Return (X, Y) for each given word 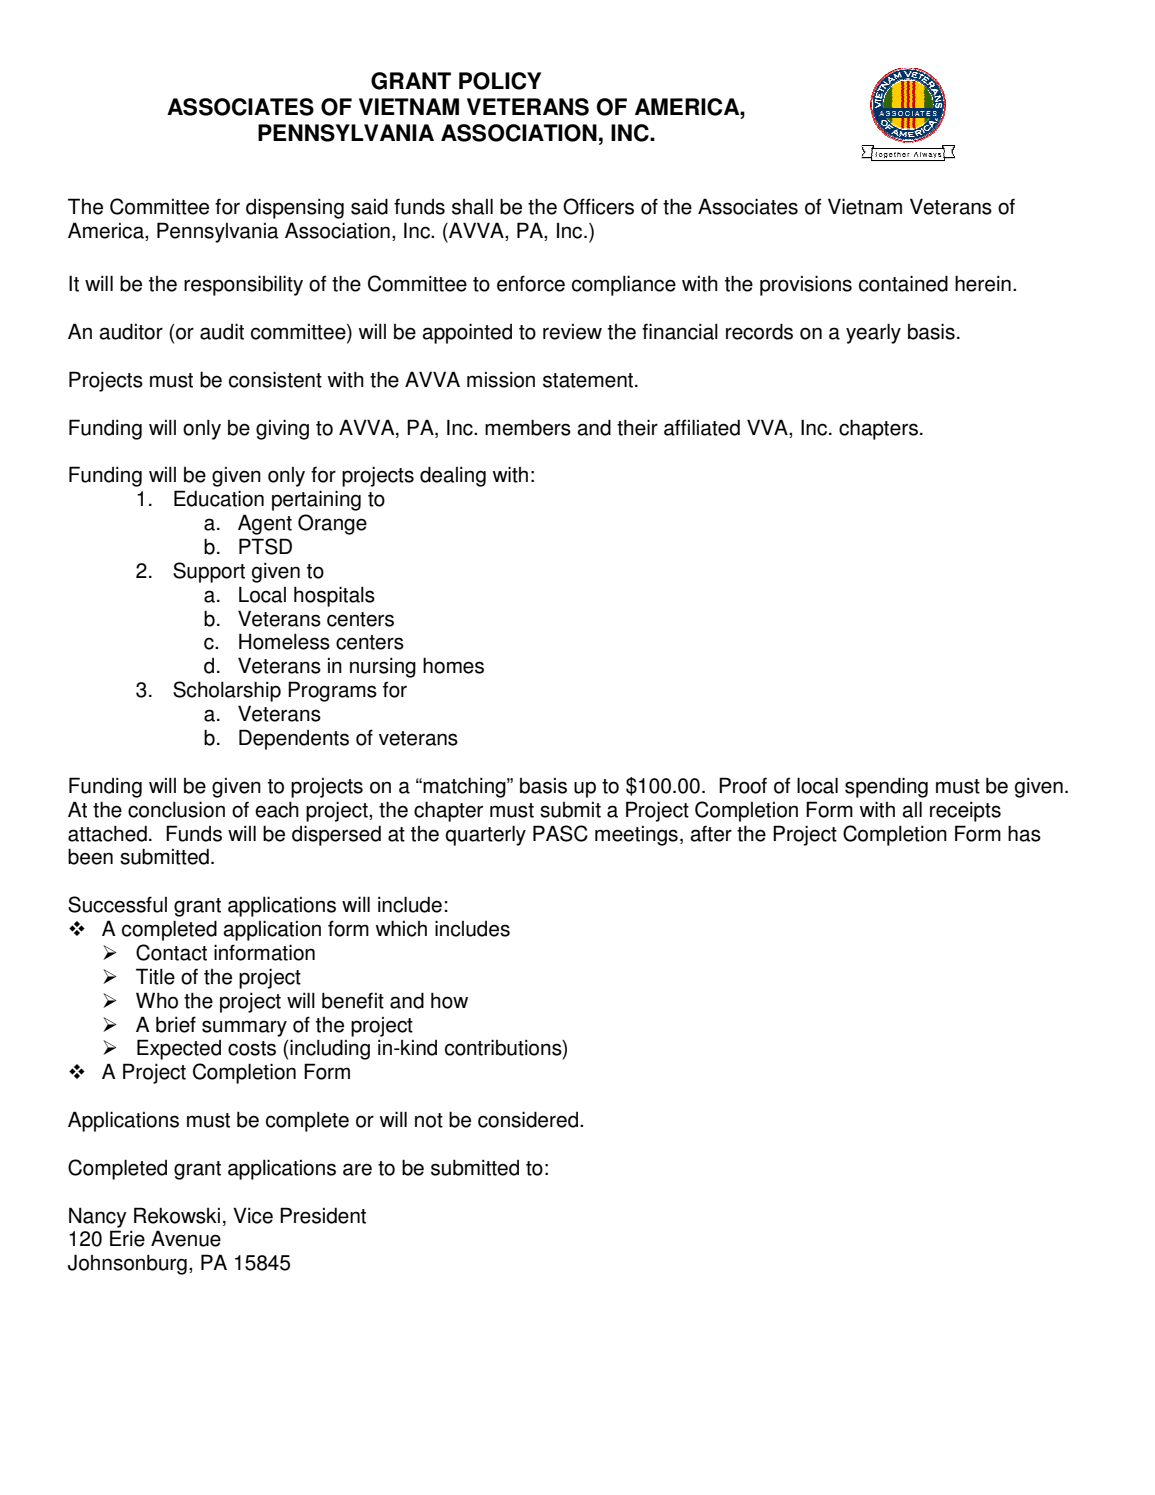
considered (529, 1119)
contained (903, 283)
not (429, 1120)
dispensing (295, 208)
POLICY (500, 81)
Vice (253, 1215)
